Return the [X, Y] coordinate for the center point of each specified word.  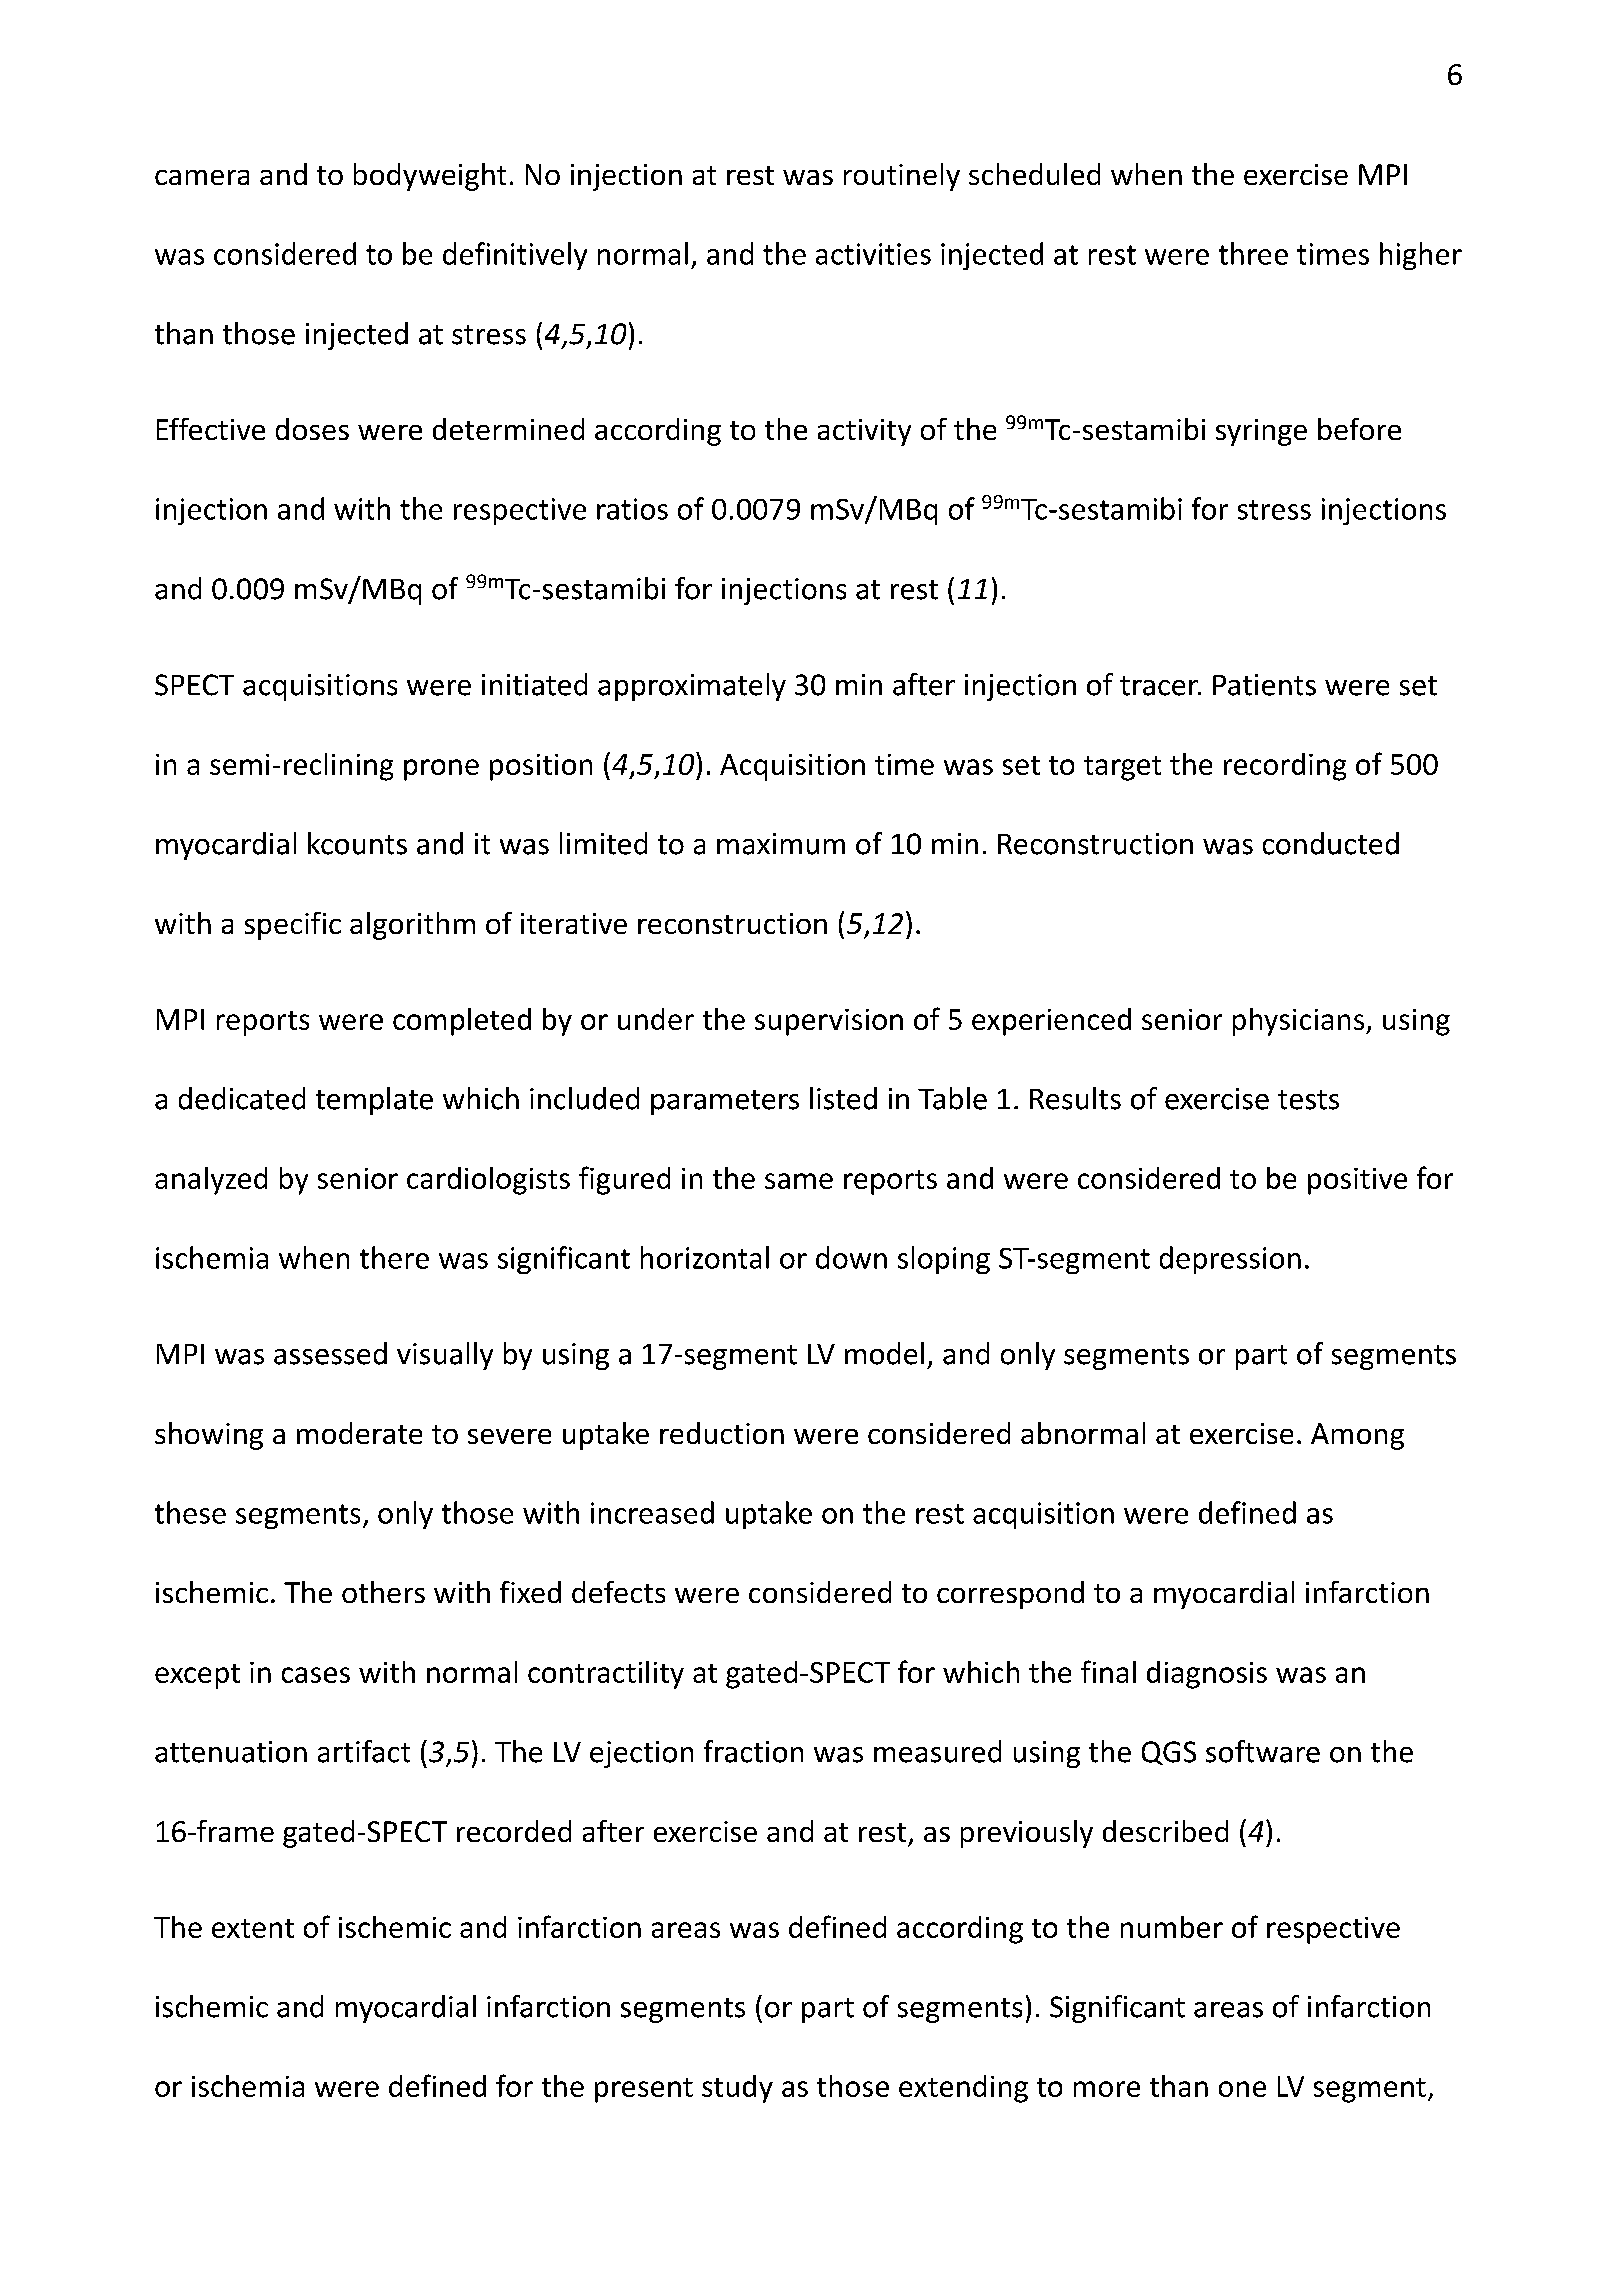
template [374, 1101]
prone [441, 770]
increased [652, 1512]
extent [253, 1928]
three [1253, 253]
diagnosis [1207, 1675]
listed [843, 1098]
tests [1308, 1100]
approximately [692, 687]
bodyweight [430, 177]
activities [873, 254]
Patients [1264, 685]
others [383, 1592]
